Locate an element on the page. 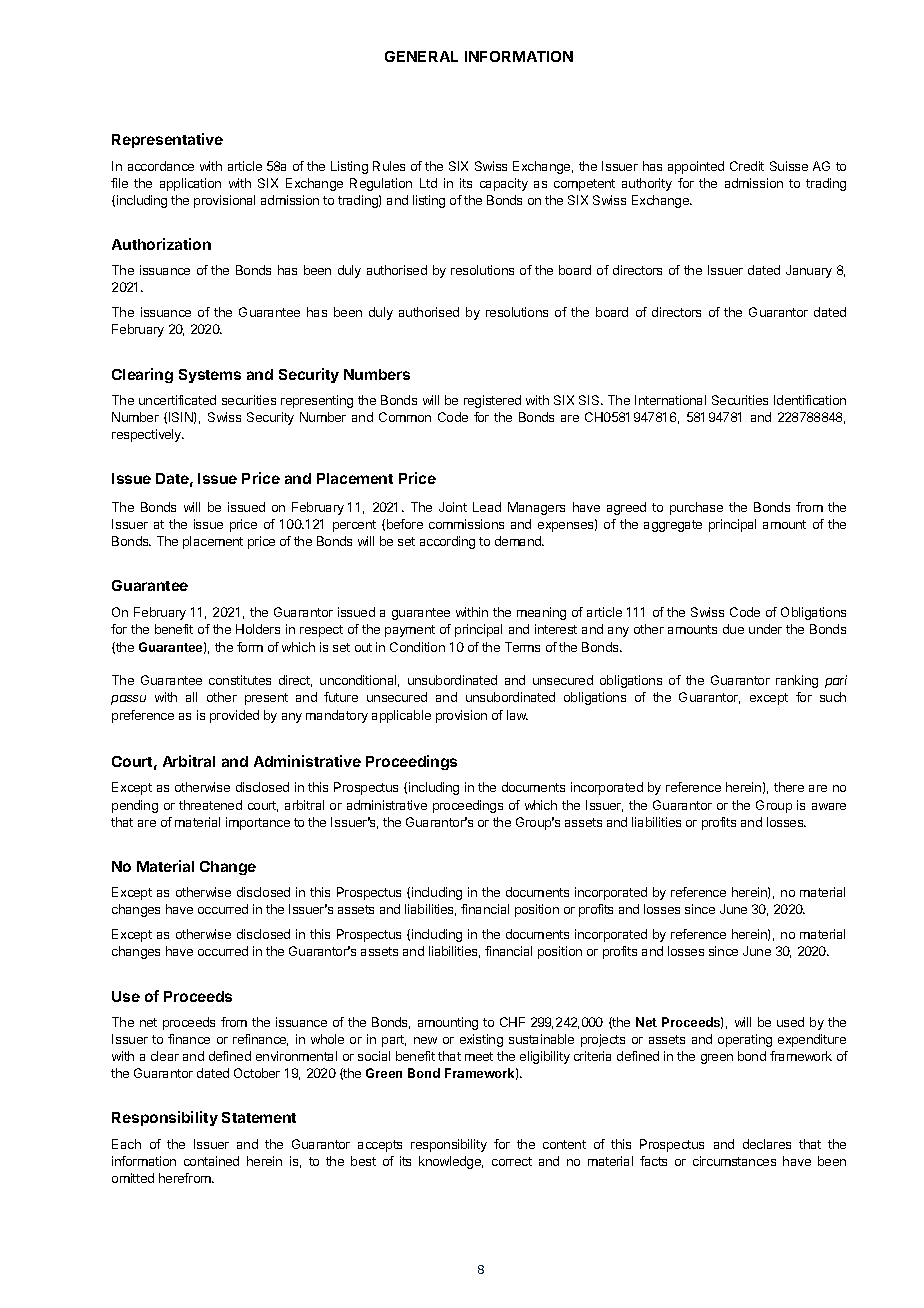 This image has width=924, height=1308. Holders is located at coordinates (258, 629).
